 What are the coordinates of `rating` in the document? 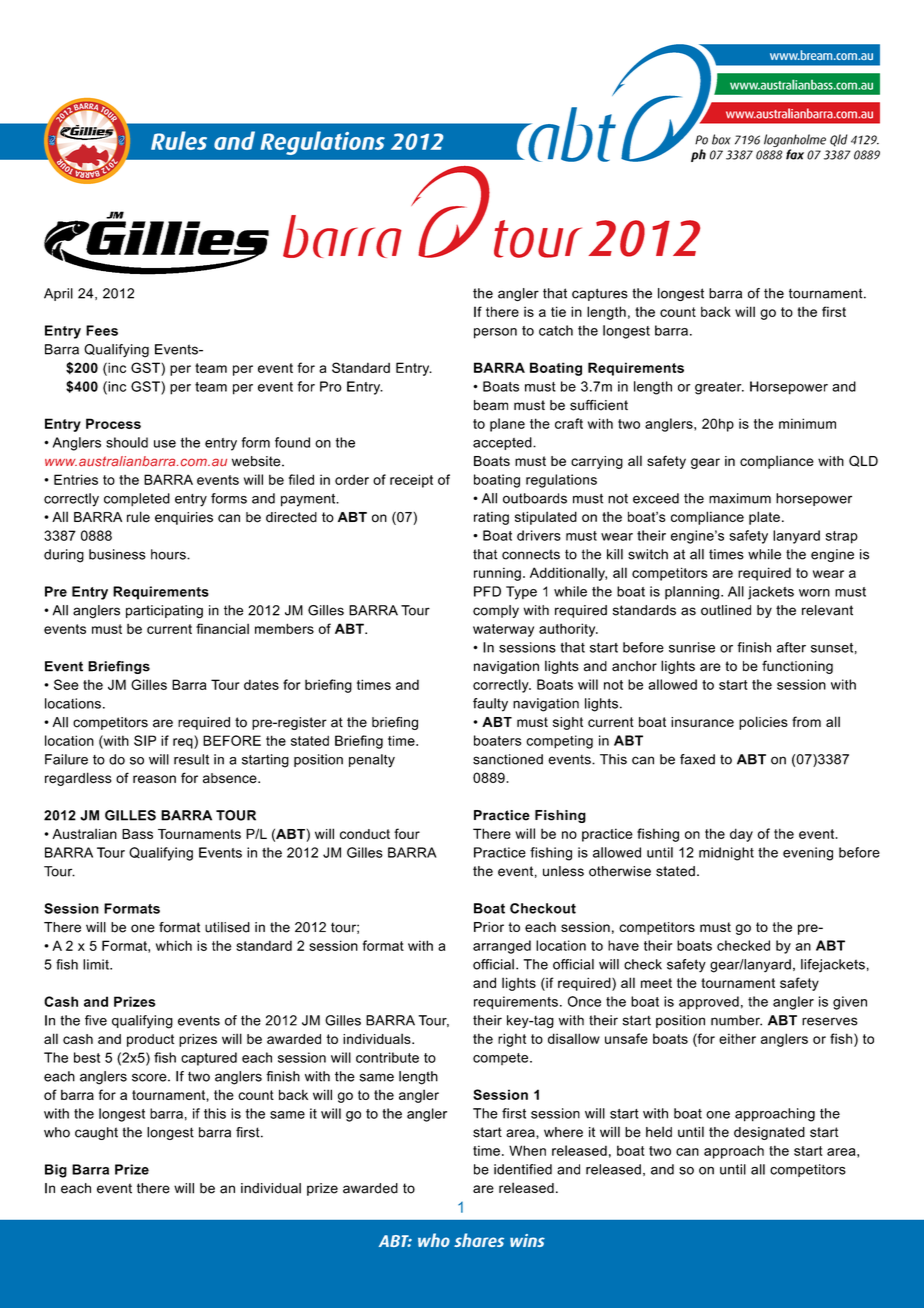 It's located at (491, 518).
